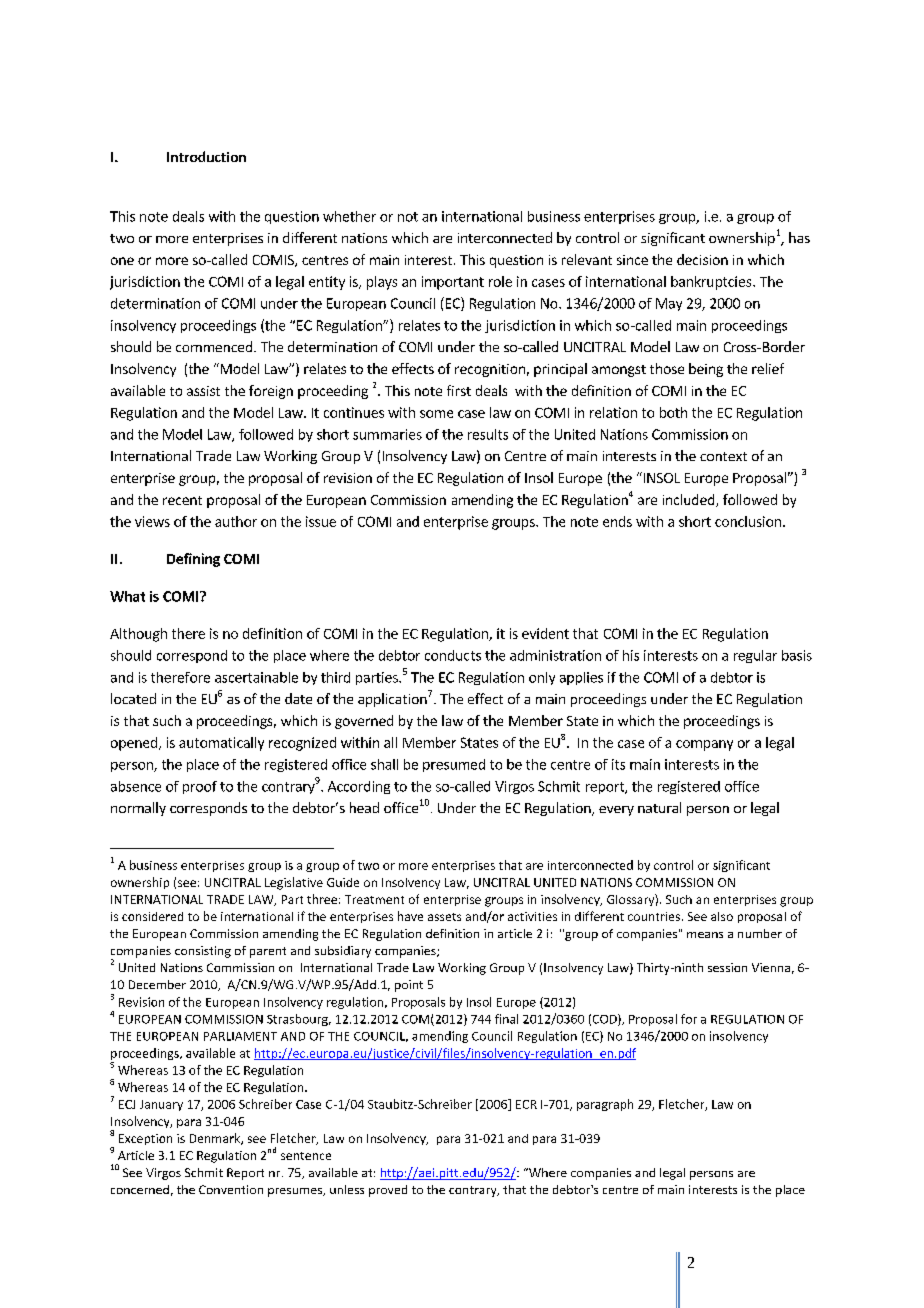 The image size is (924, 1308). What do you see at coordinates (702, 259) in the document?
I see `decision` at bounding box center [702, 259].
